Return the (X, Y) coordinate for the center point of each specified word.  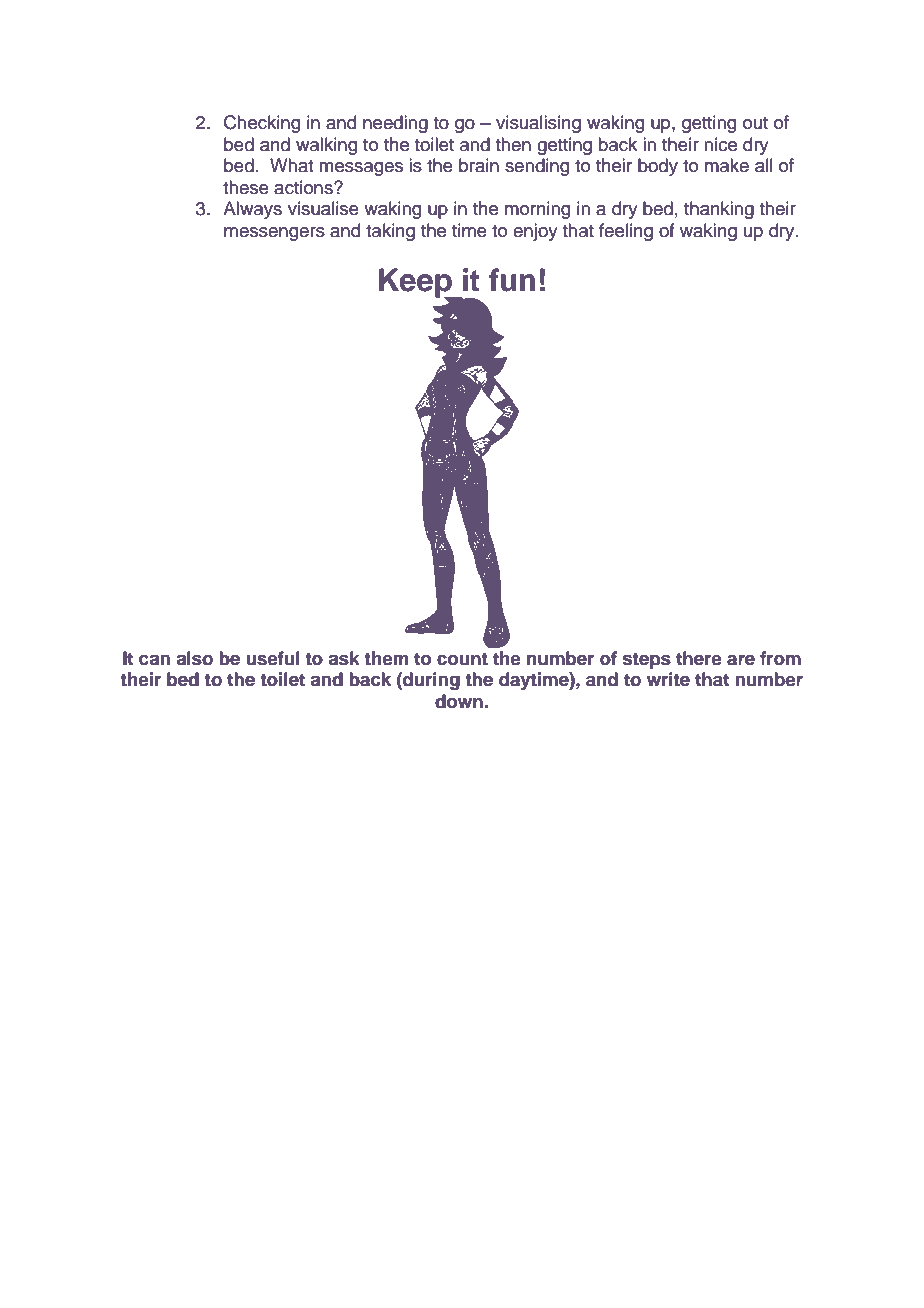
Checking (262, 124)
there (699, 658)
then (513, 144)
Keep (416, 284)
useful (273, 658)
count (462, 659)
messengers (274, 234)
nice (720, 144)
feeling (626, 232)
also (194, 658)
